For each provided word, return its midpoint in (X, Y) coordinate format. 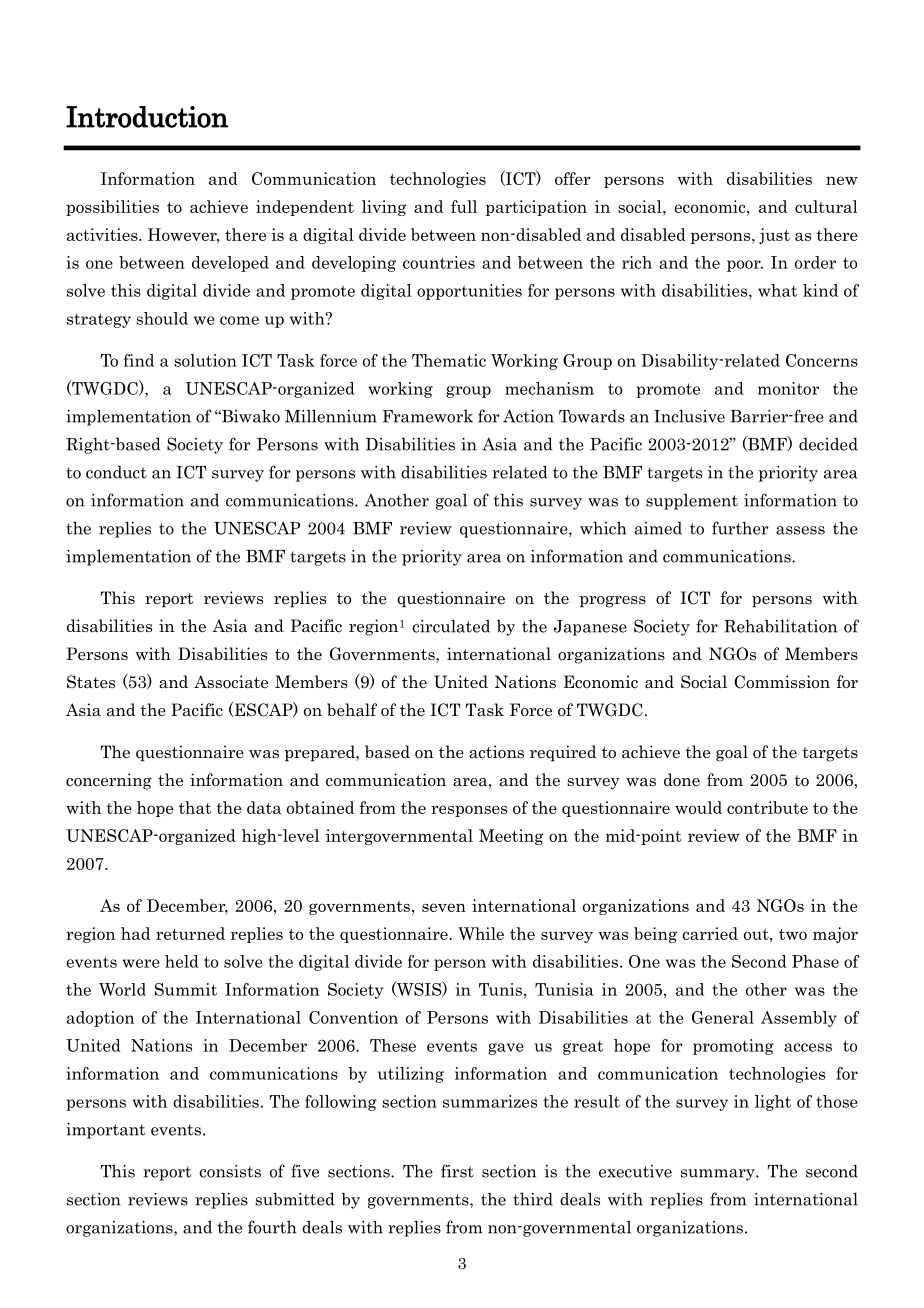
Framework (427, 416)
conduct (116, 472)
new (842, 180)
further (740, 528)
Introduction (147, 117)
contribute (767, 807)
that (195, 807)
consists (230, 1171)
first (457, 1171)
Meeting (511, 837)
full (464, 206)
